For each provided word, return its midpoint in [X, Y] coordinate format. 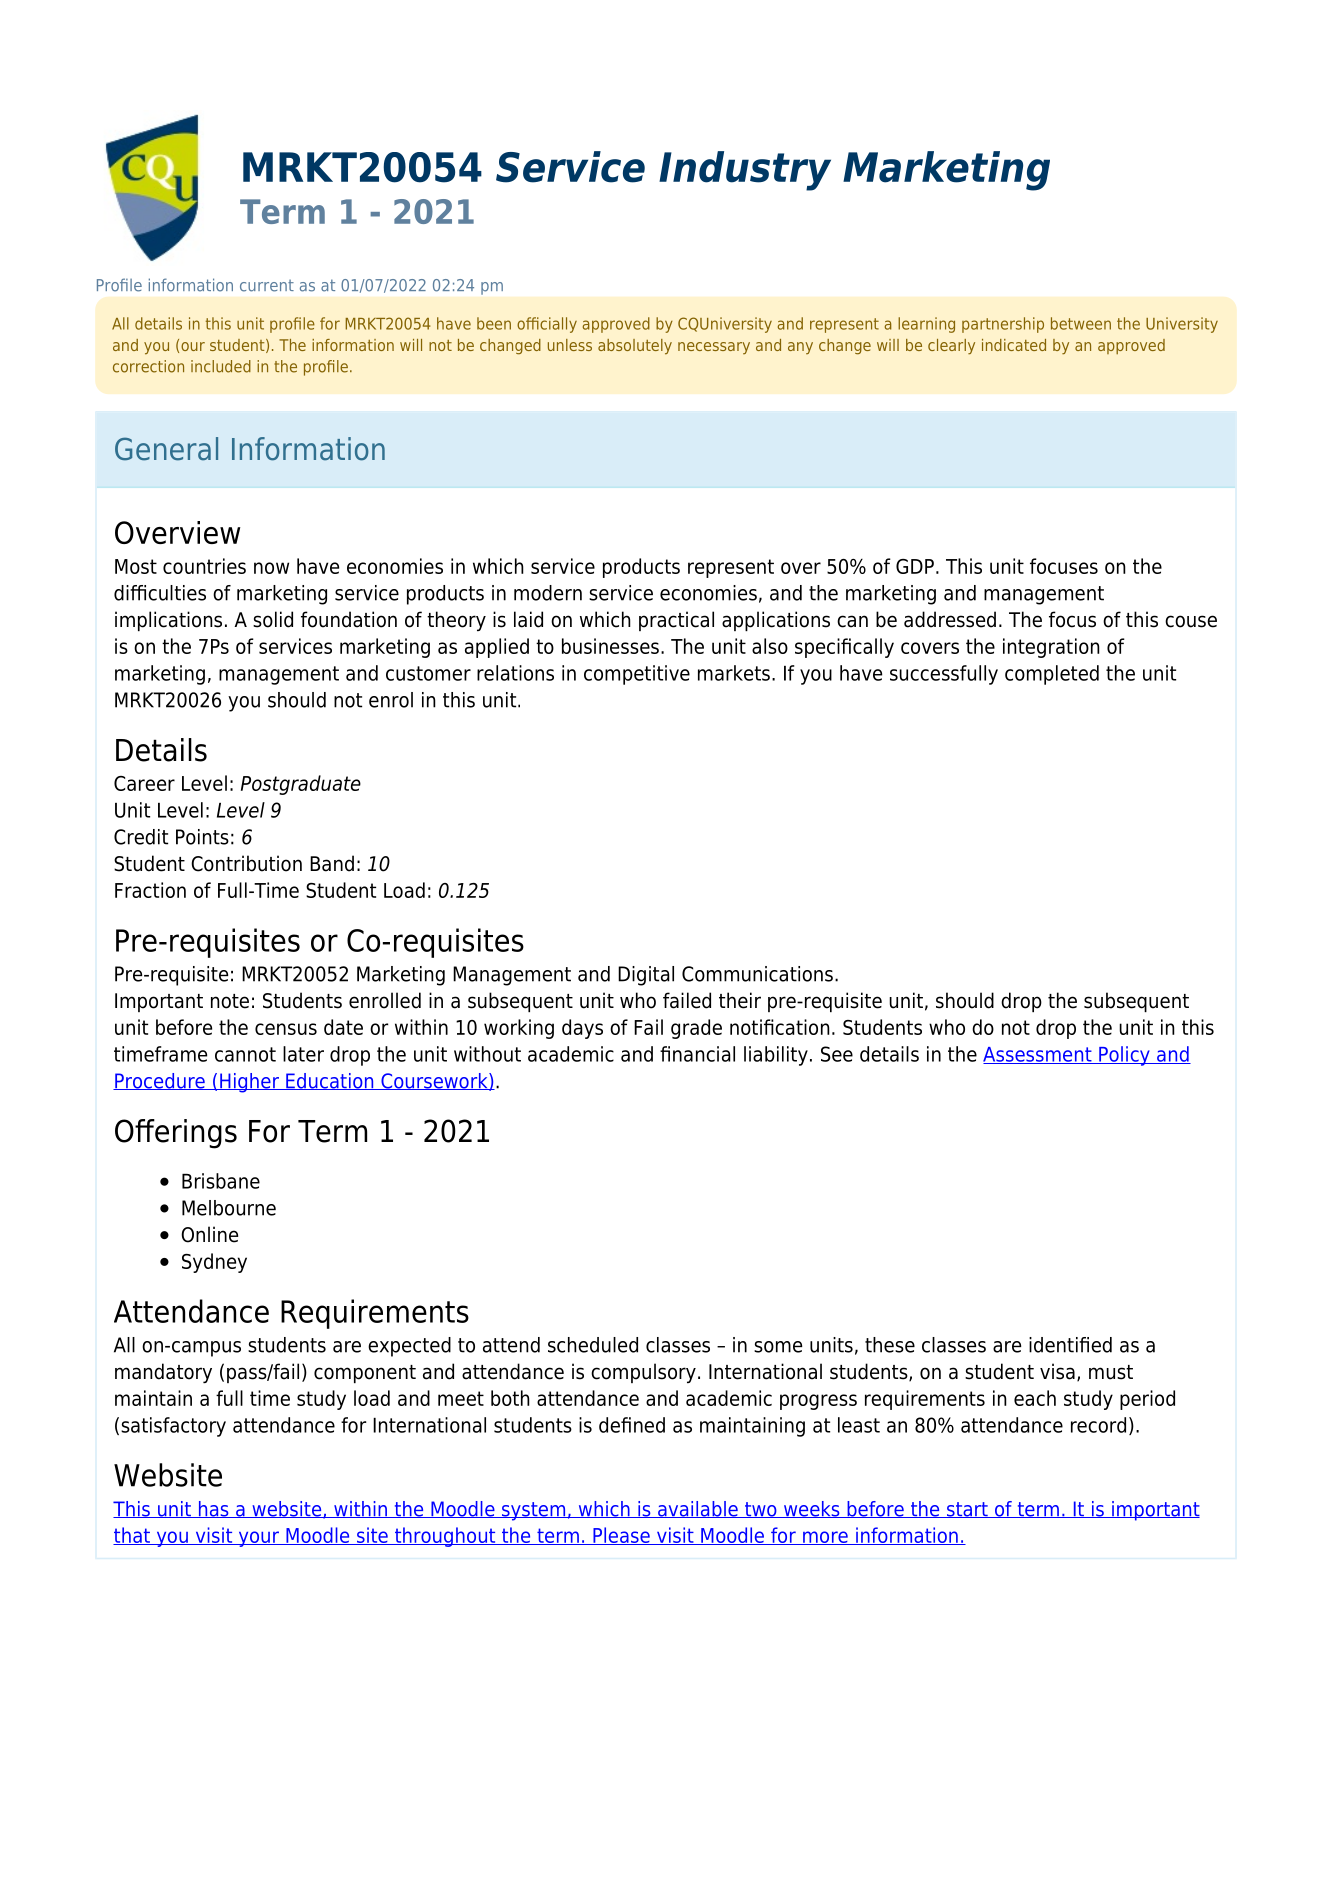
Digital [646, 976]
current [267, 286]
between [1081, 323]
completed [1052, 675]
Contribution [246, 863]
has [213, 1509]
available [697, 1509]
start [967, 1510]
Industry [745, 171]
